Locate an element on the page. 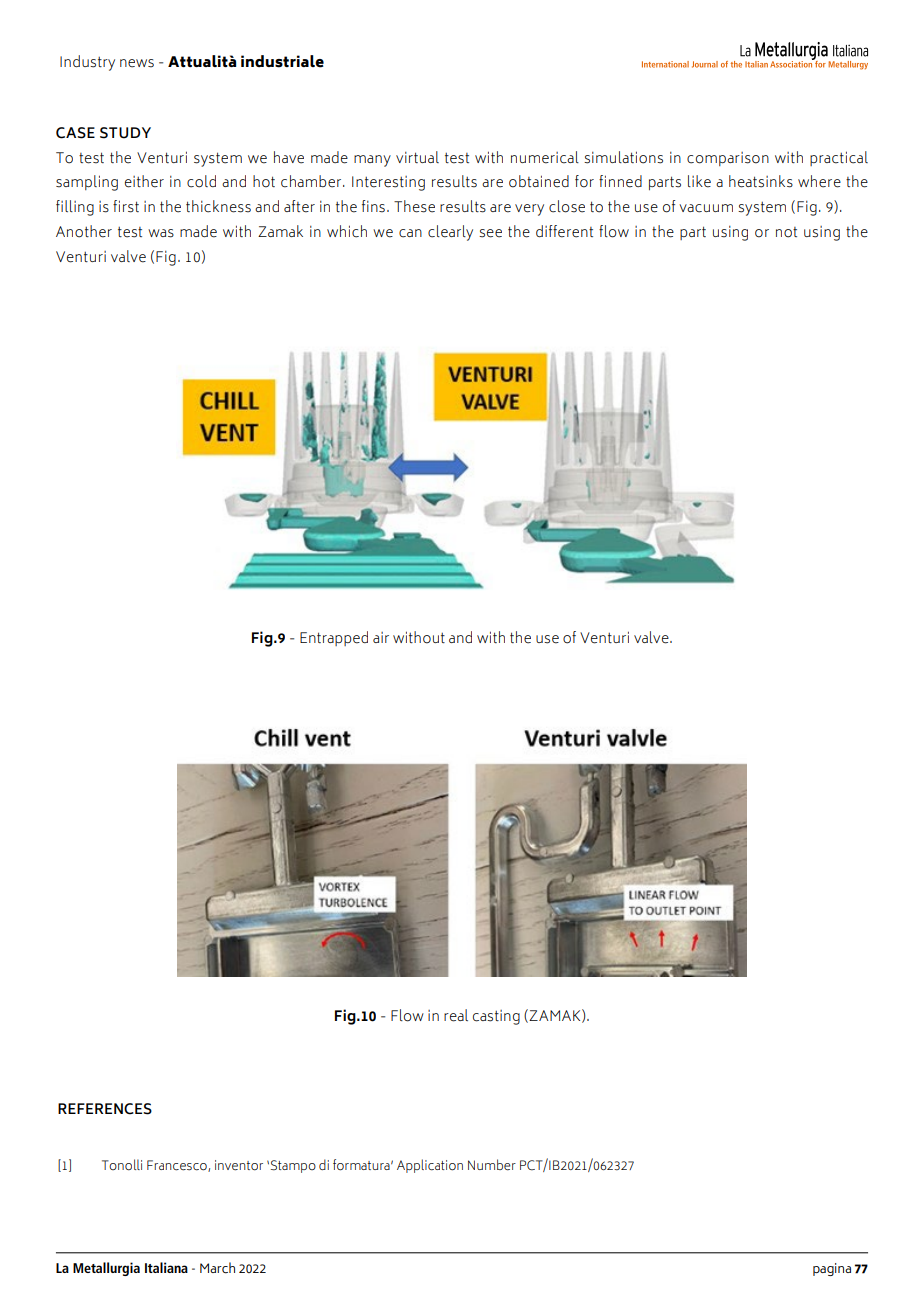  comparison is located at coordinates (728, 159).
